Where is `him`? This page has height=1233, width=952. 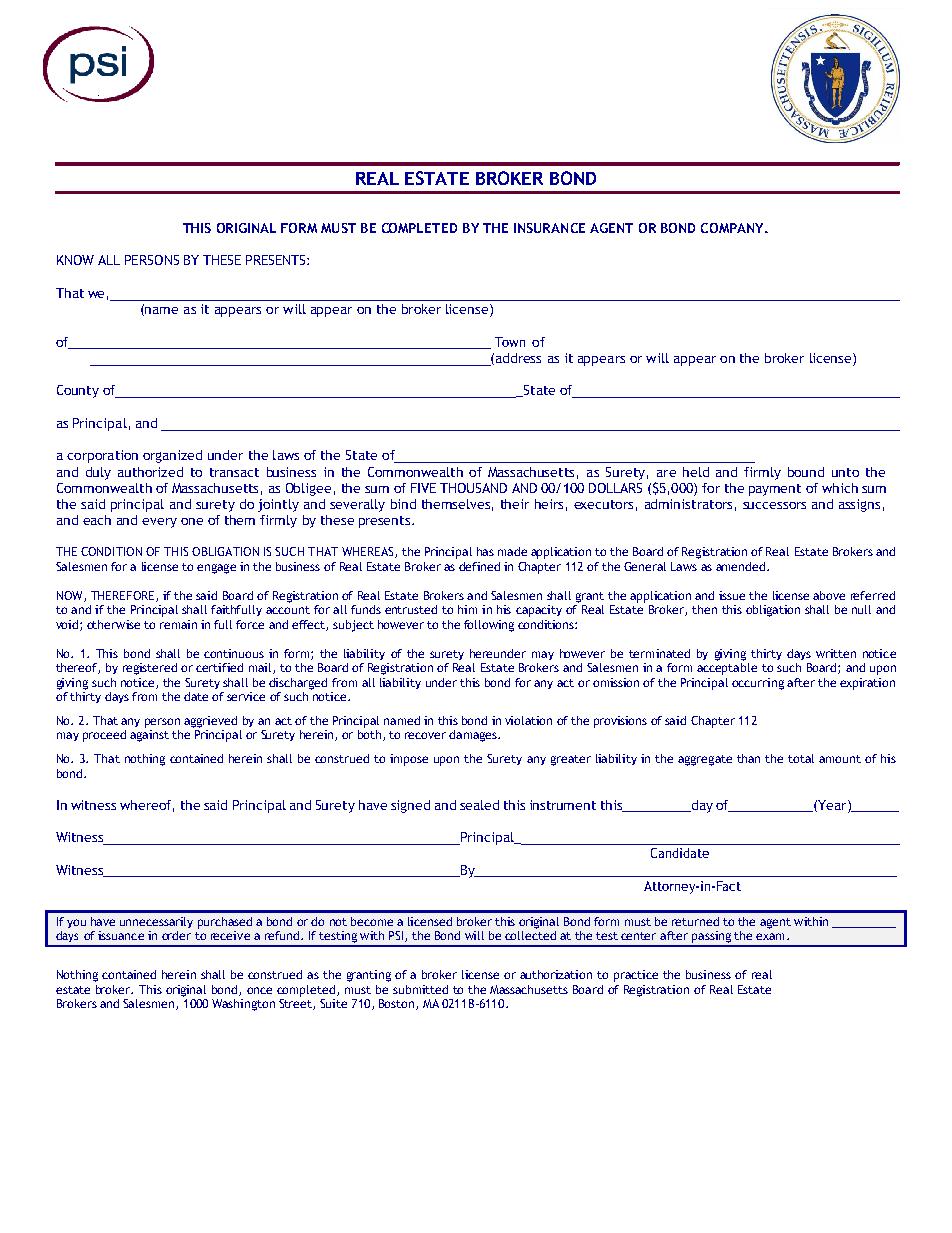 him is located at coordinates (467, 609).
